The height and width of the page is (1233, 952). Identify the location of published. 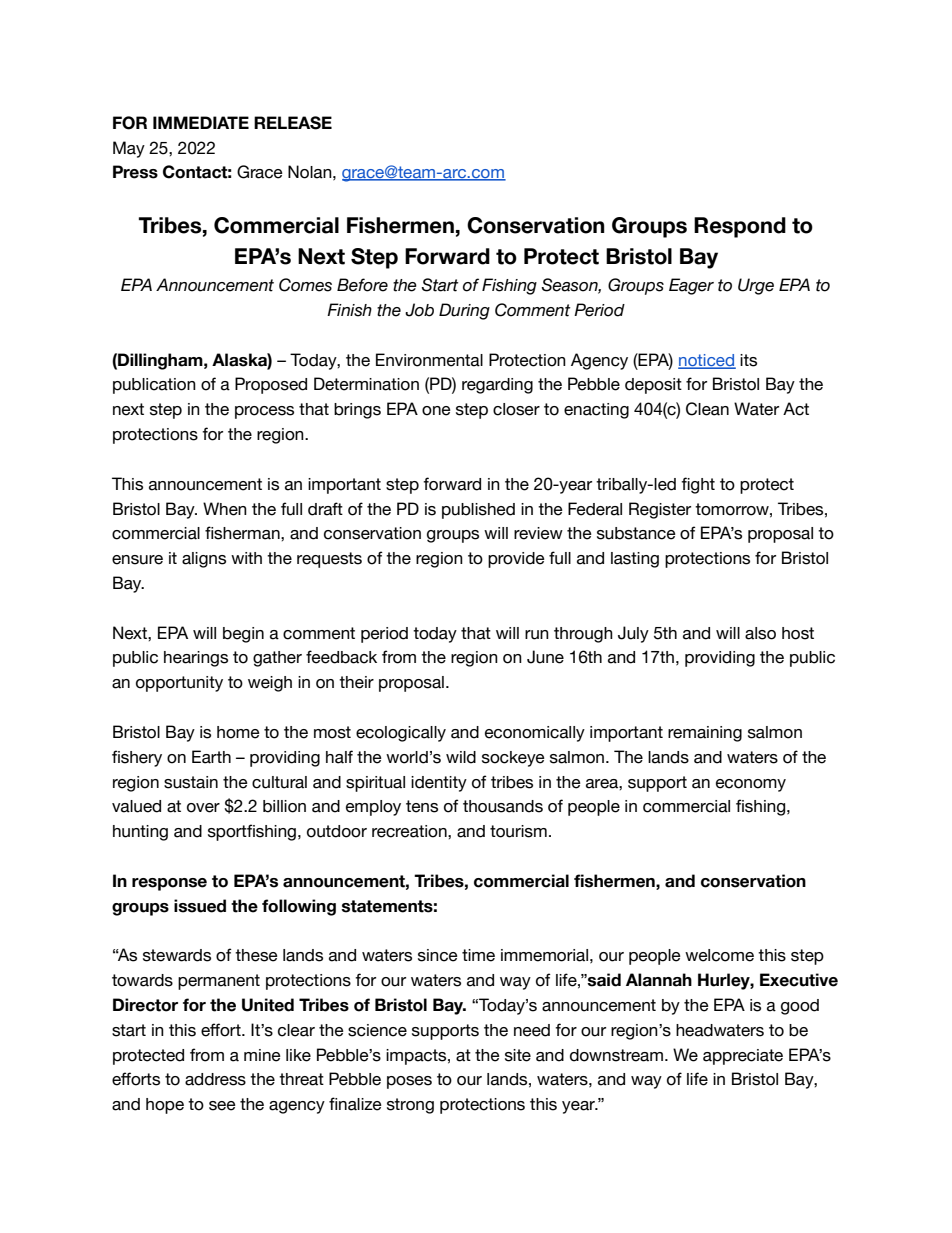
(478, 511).
